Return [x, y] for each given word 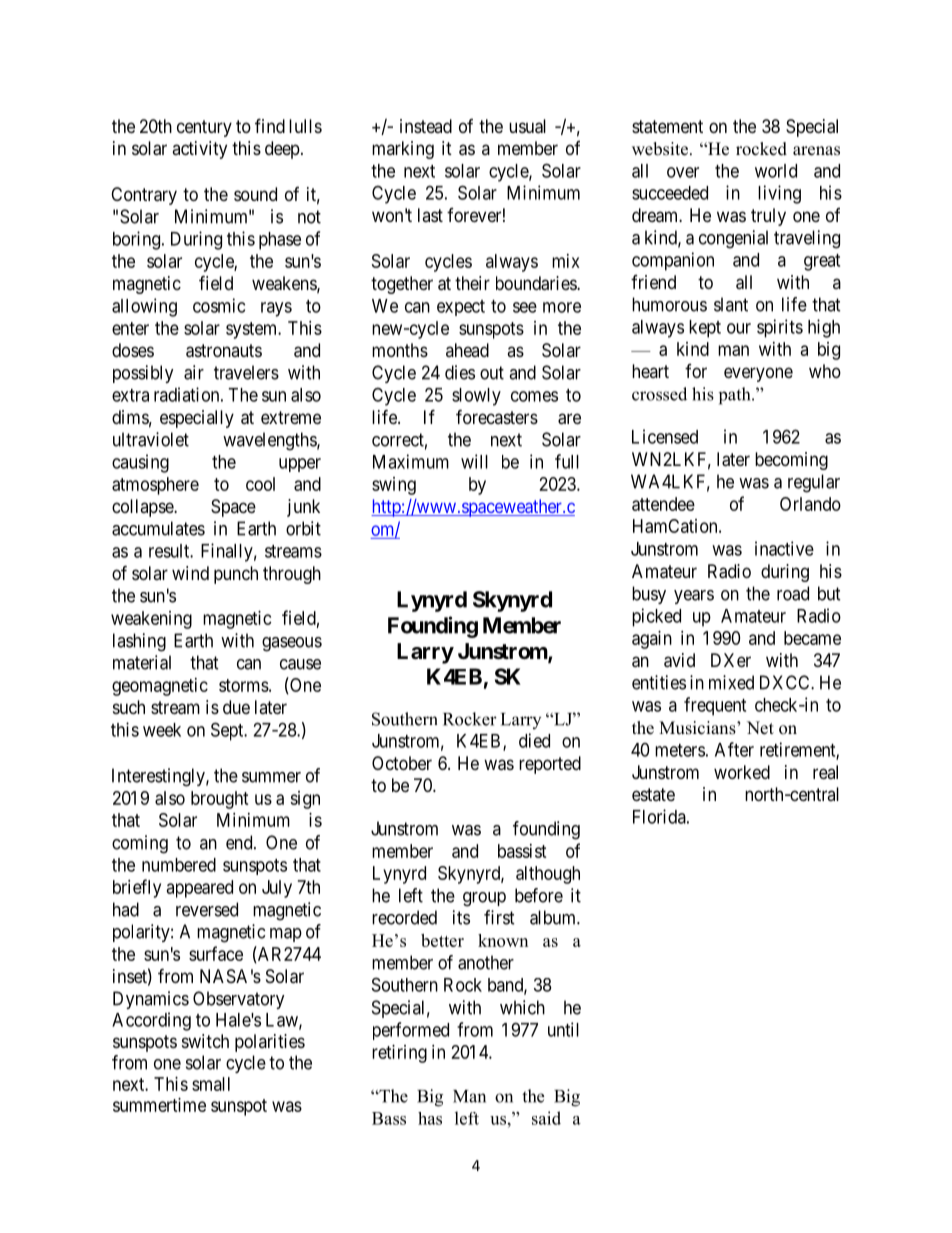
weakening [151, 620]
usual [527, 126]
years [694, 597]
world [776, 171]
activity [199, 150]
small [211, 1084]
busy [649, 595]
